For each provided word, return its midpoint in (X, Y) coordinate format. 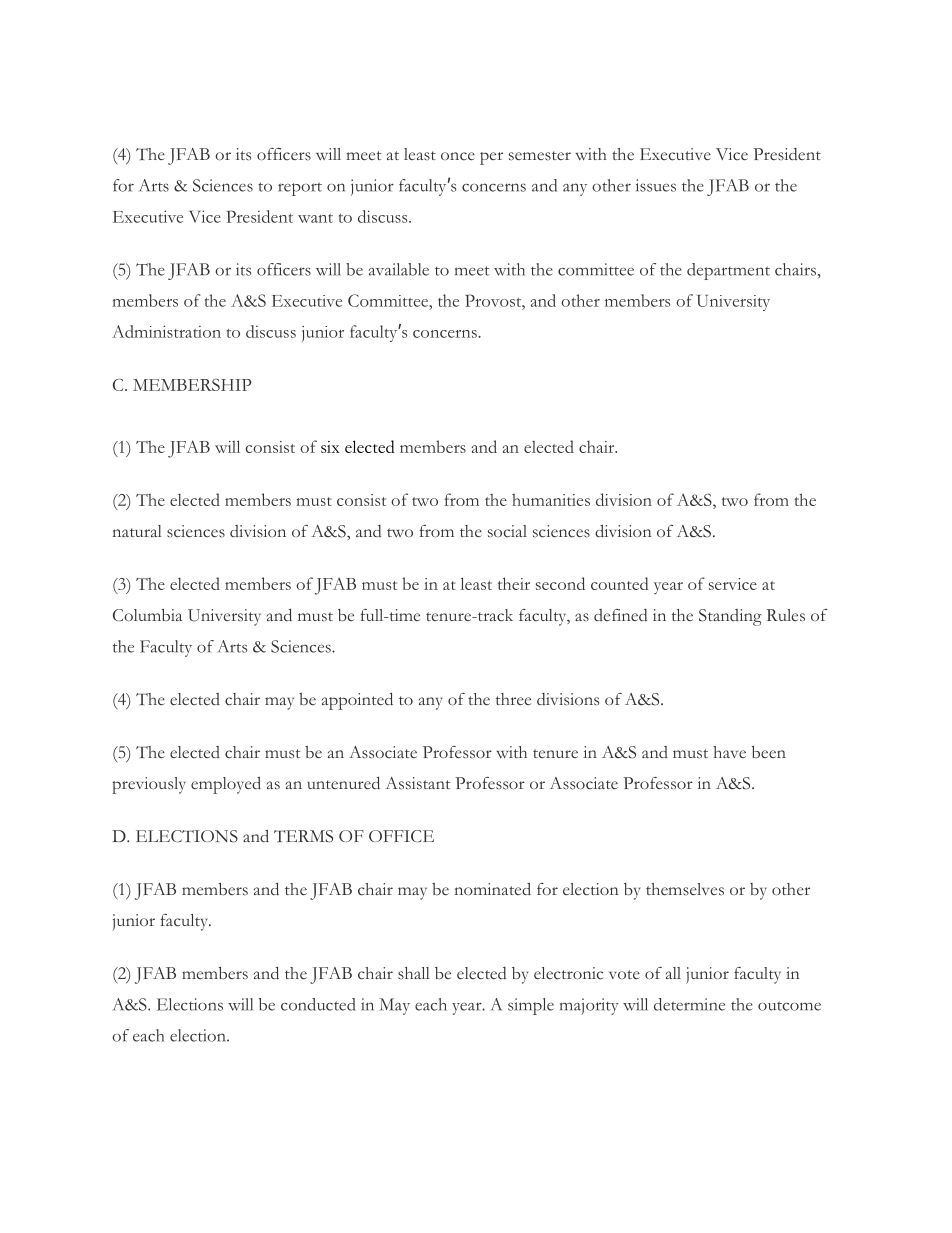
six (330, 447)
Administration (166, 331)
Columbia (147, 615)
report (300, 189)
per (491, 158)
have (729, 752)
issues (656, 185)
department (728, 271)
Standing (730, 617)
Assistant (418, 783)
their (514, 583)
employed (226, 785)
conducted (318, 1004)
